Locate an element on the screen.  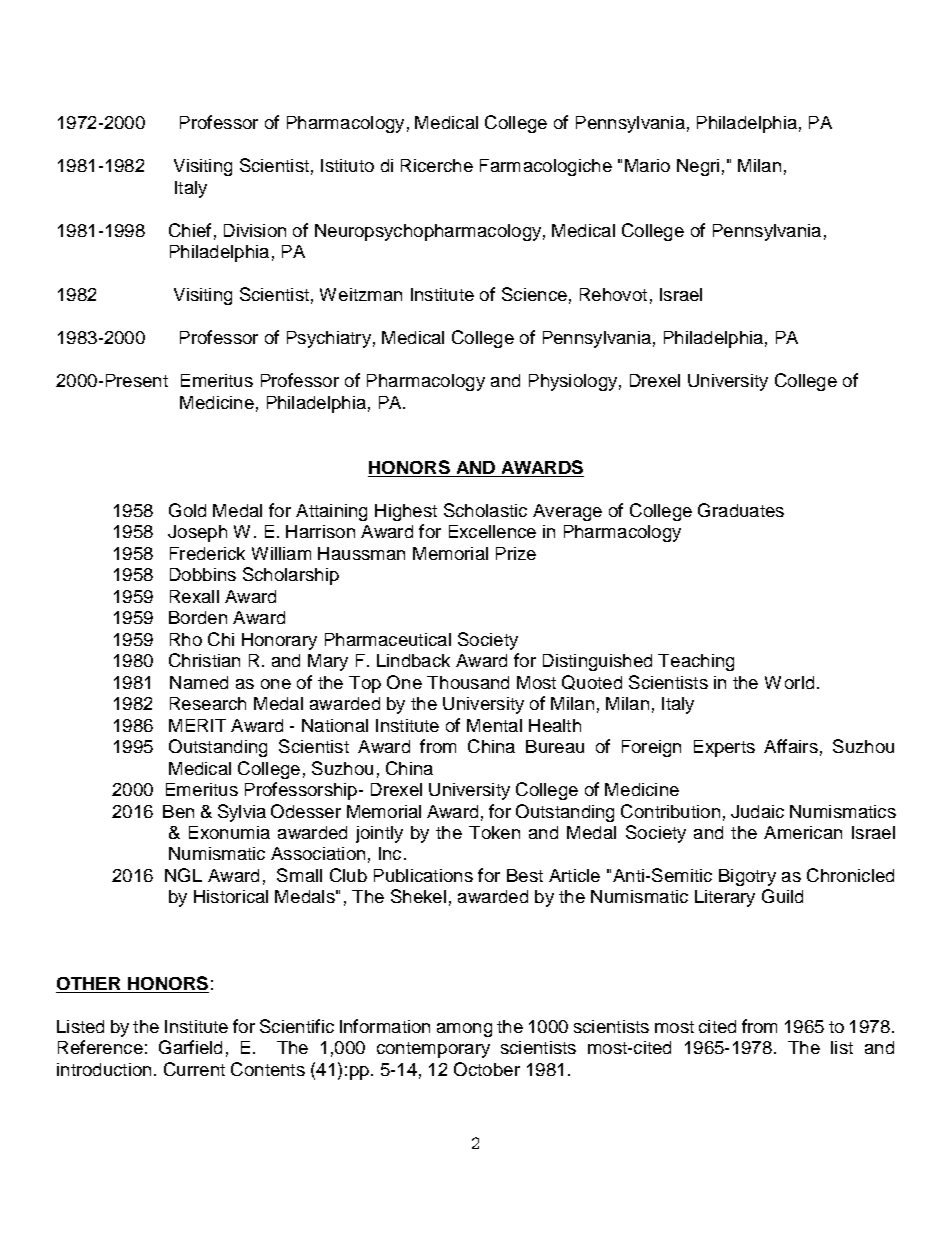
Mario is located at coordinates (647, 165).
